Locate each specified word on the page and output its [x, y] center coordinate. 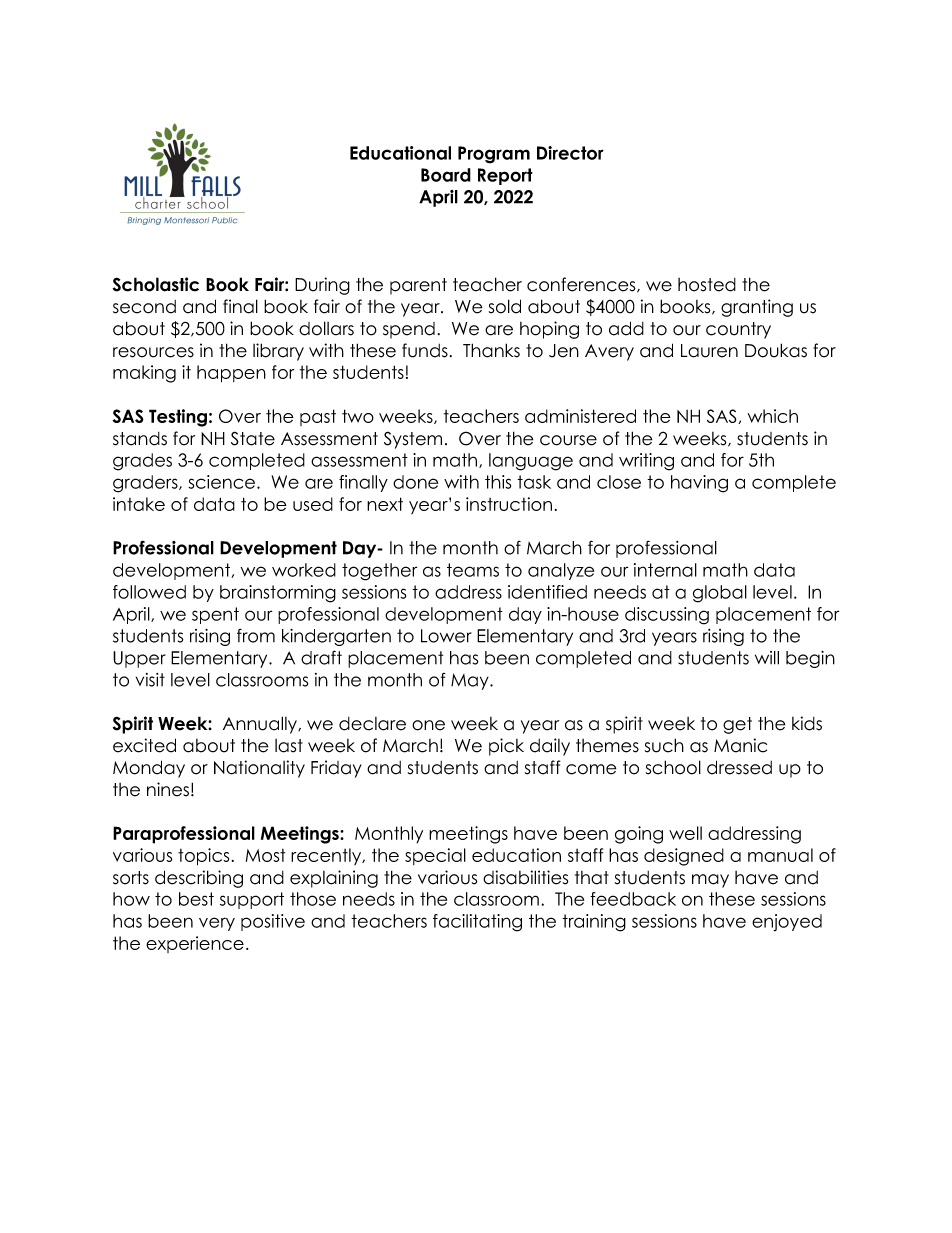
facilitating [477, 923]
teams [473, 570]
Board [446, 175]
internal [665, 570]
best [196, 899]
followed [149, 592]
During [322, 286]
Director [570, 153]
